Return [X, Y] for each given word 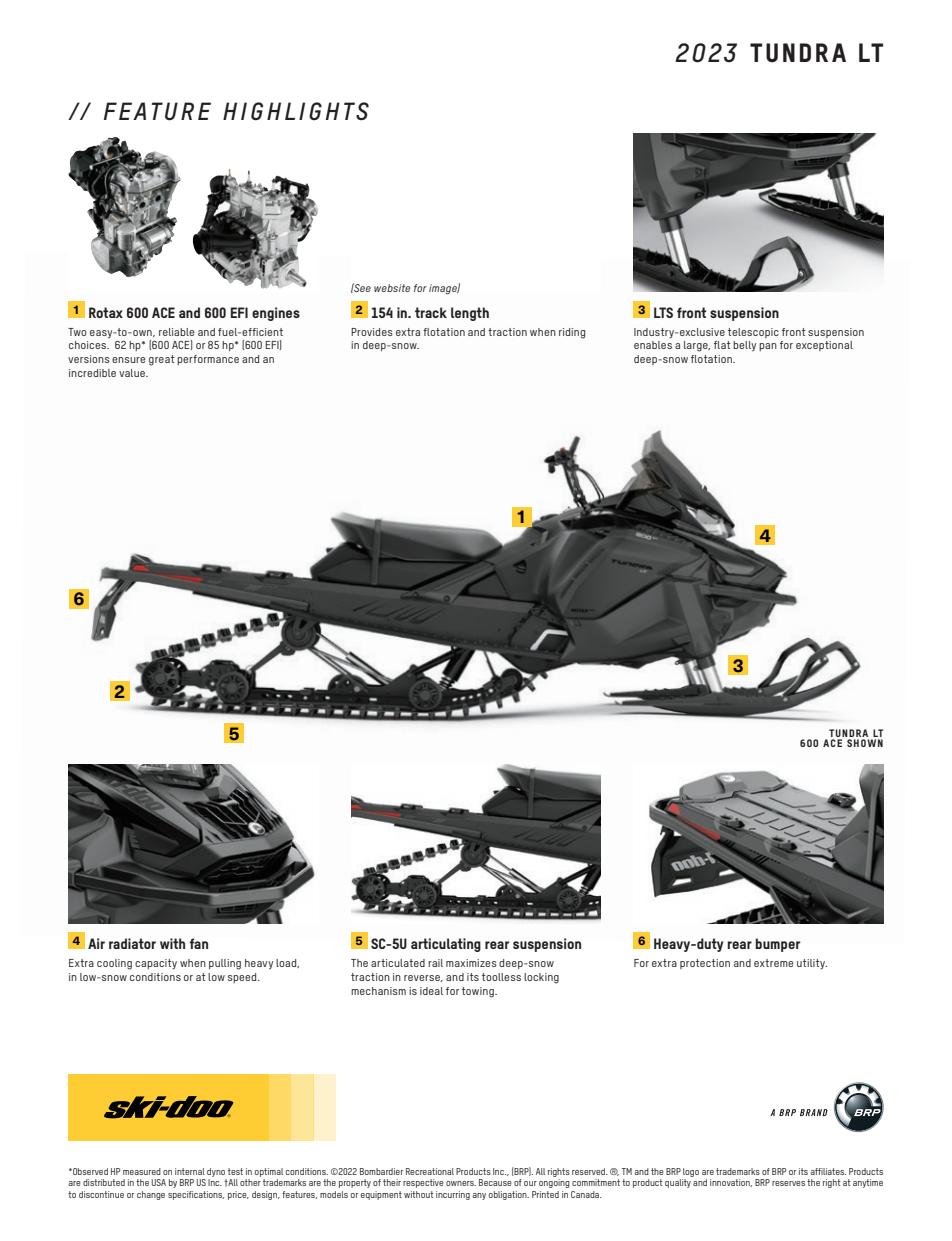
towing [479, 992]
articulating [446, 945]
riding [572, 333]
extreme [773, 963]
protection [705, 964]
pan [768, 347]
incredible [92, 373]
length [470, 314]
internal [190, 1171]
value [133, 373]
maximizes [471, 963]
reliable [176, 332]
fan [198, 943]
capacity [156, 964]
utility [812, 964]
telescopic [753, 333]
